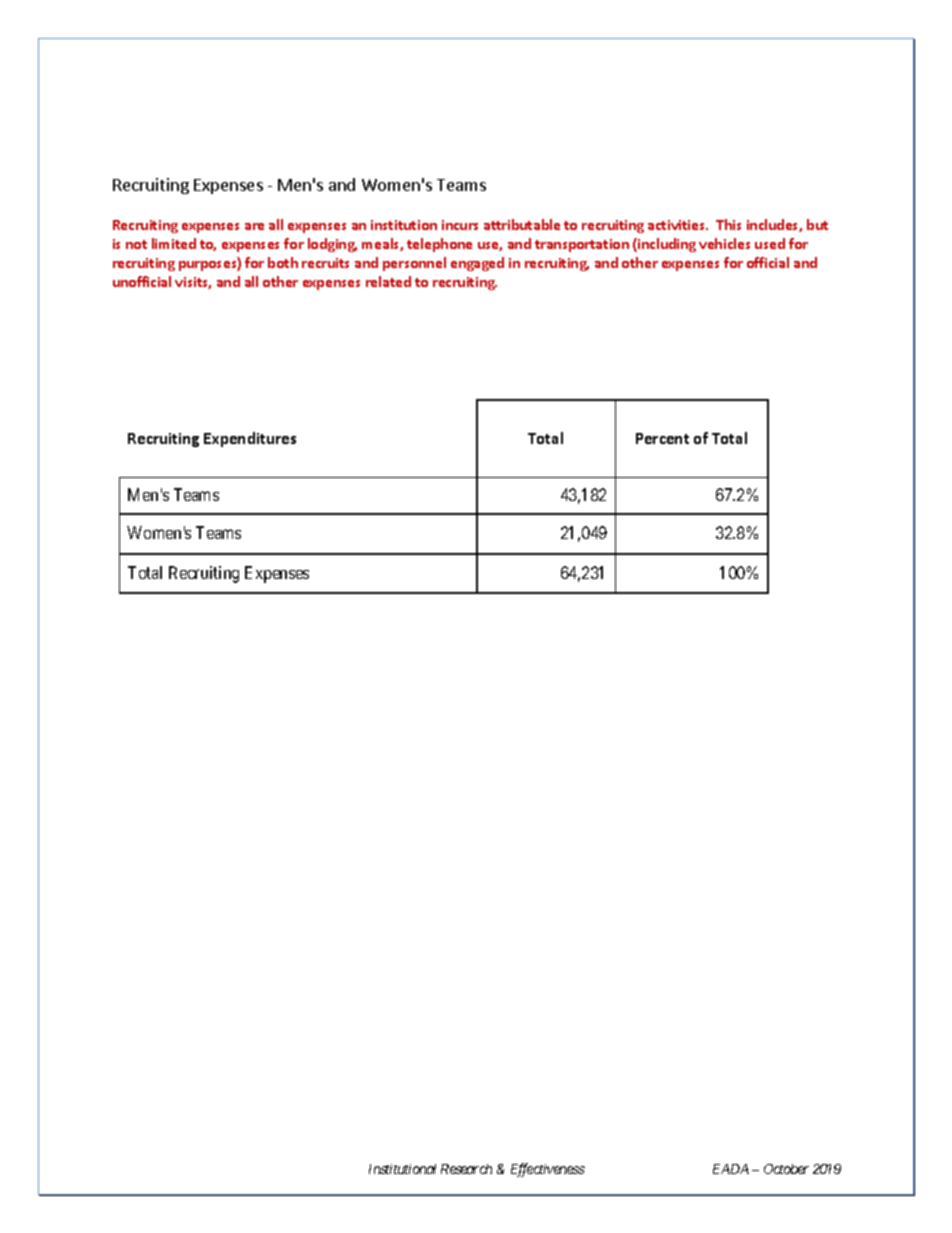  What do you see at coordinates (666, 245) in the screenshot?
I see `including` at bounding box center [666, 245].
